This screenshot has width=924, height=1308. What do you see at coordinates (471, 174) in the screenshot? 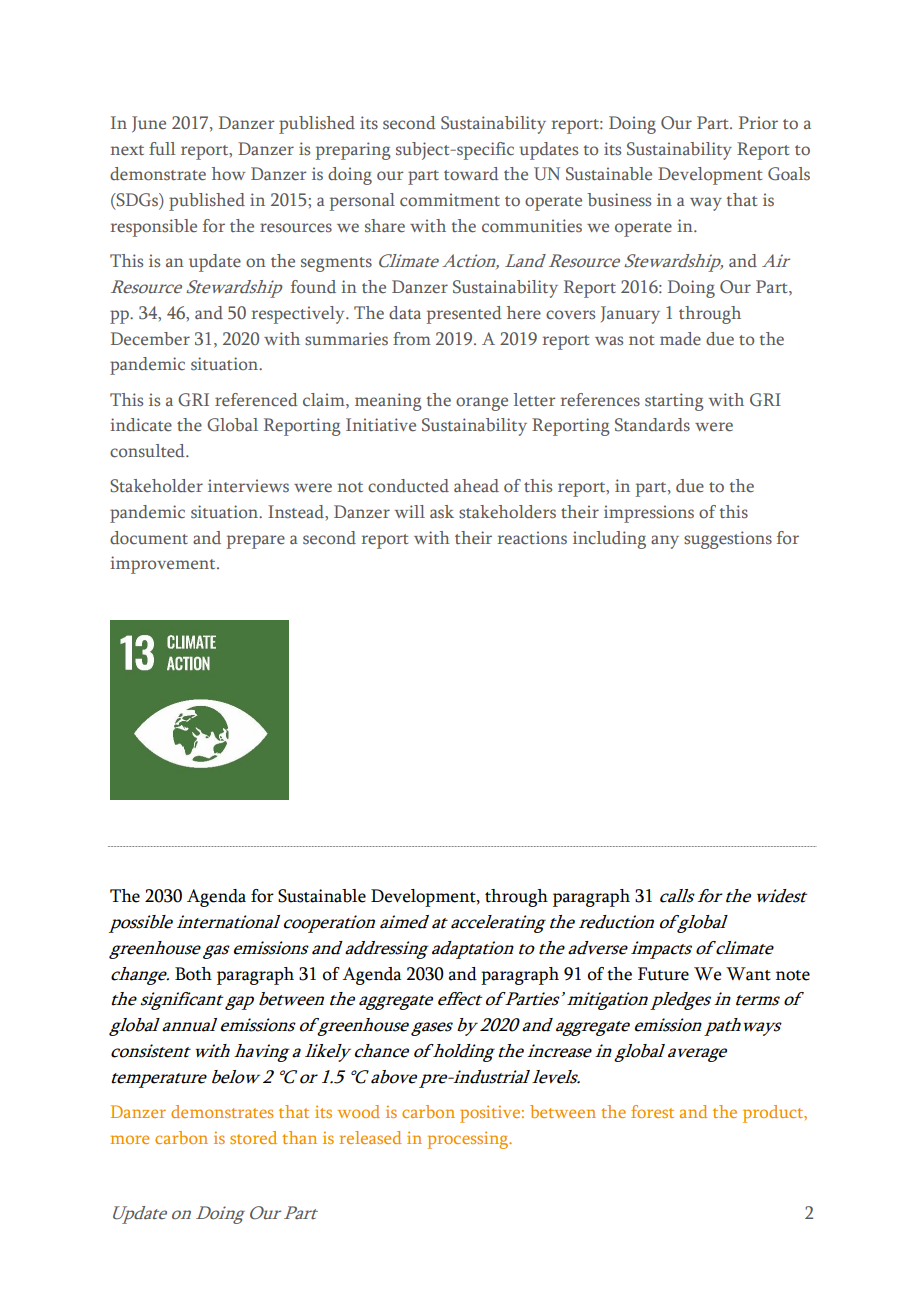
I see `toward` at bounding box center [471, 174].
